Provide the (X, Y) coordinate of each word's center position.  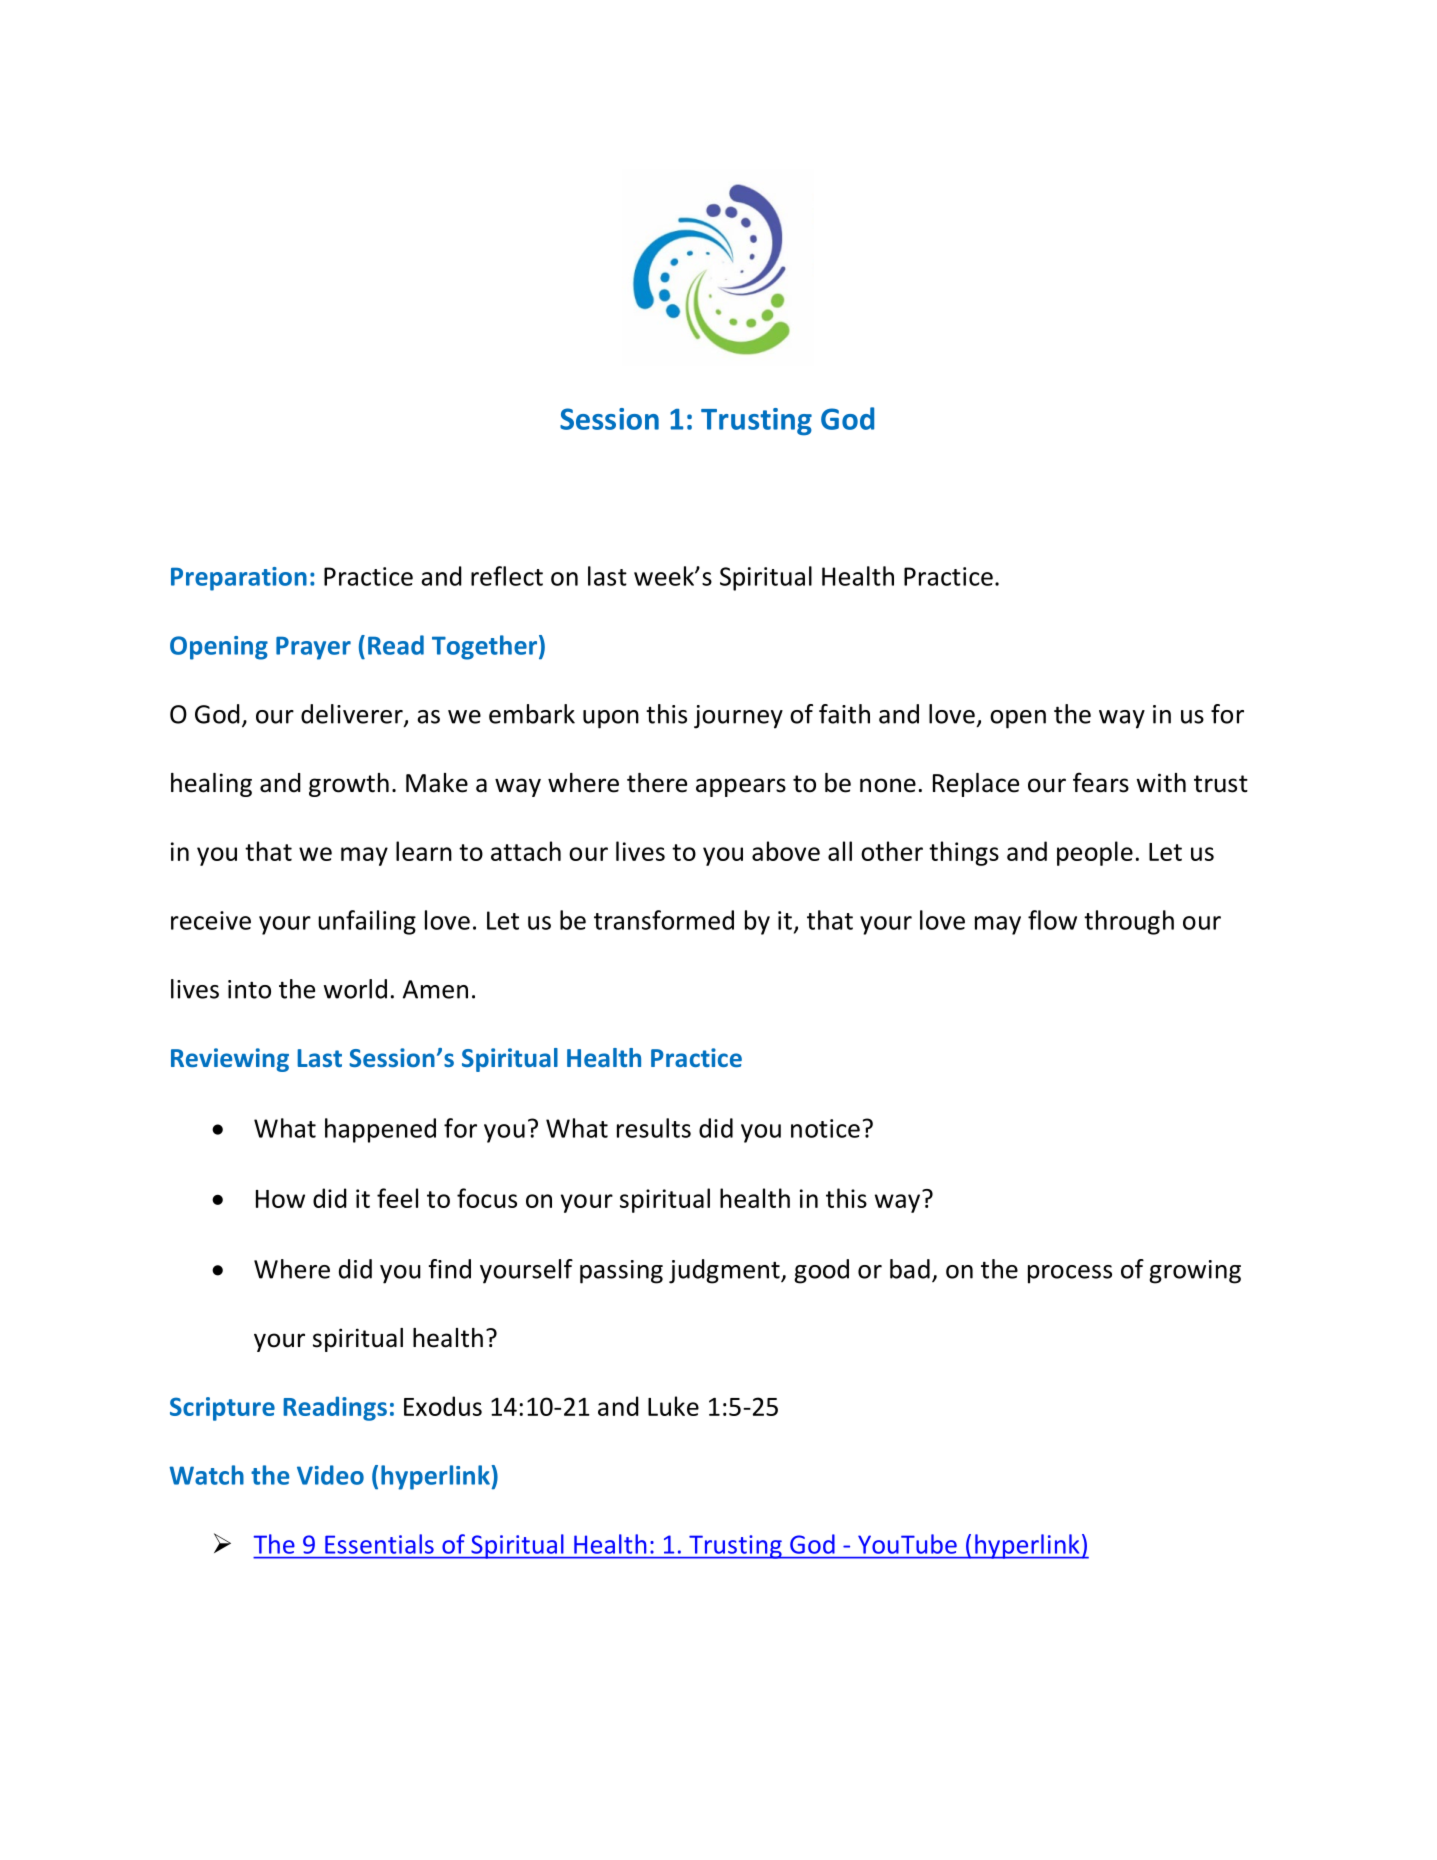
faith (844, 714)
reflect (507, 576)
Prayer (313, 648)
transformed (664, 920)
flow (1052, 920)
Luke (673, 1406)
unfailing (367, 922)
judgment (725, 1271)
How (280, 1199)
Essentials (379, 1544)
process (1070, 1274)
